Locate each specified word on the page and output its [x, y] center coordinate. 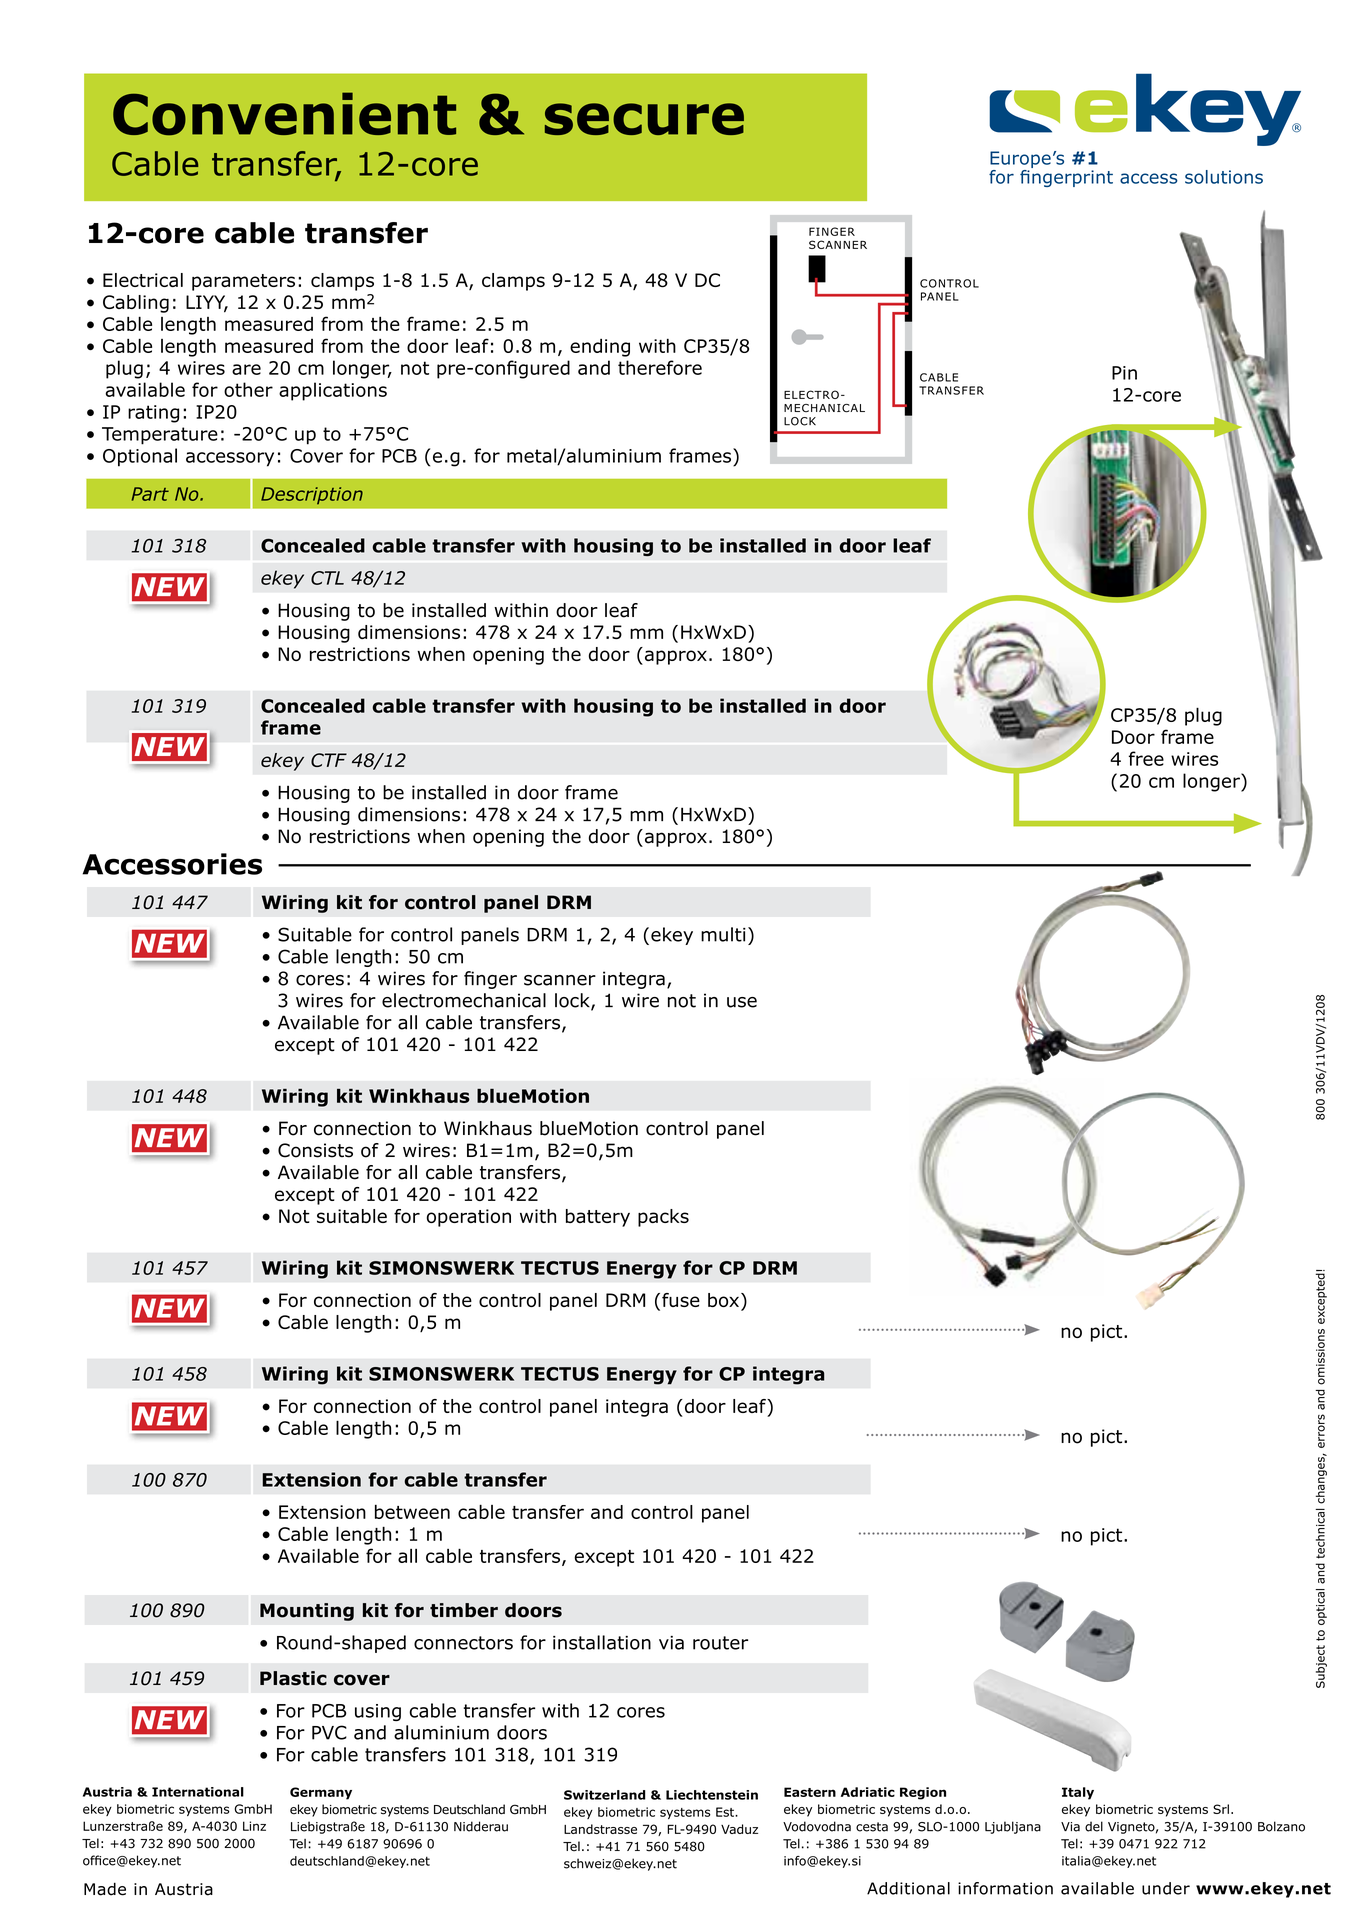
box [725, 1301]
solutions [1224, 177]
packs [663, 1218]
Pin [1124, 373]
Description [312, 495]
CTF [329, 760]
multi [723, 934]
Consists [315, 1150]
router [720, 1643]
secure [644, 119]
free [1146, 758]
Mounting [307, 1612]
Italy [1078, 1793]
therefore [660, 367]
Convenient [284, 113]
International [198, 1792]
